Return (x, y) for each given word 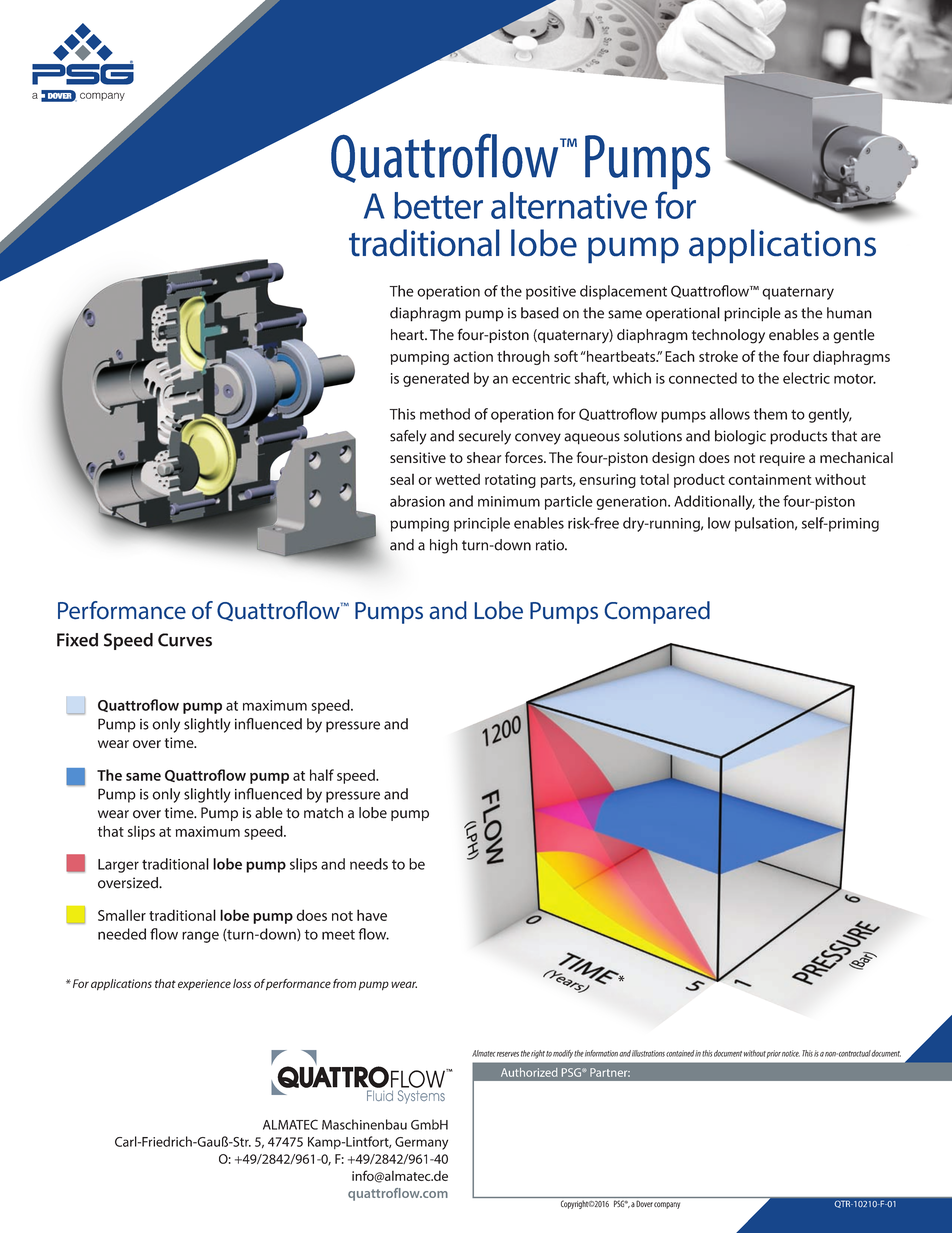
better (438, 205)
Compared (657, 612)
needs (369, 864)
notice (791, 1053)
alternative (569, 205)
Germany (421, 1143)
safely (408, 437)
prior (774, 1054)
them (770, 414)
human (849, 313)
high (444, 546)
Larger (118, 866)
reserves (508, 1054)
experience (204, 984)
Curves (185, 640)
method (445, 414)
